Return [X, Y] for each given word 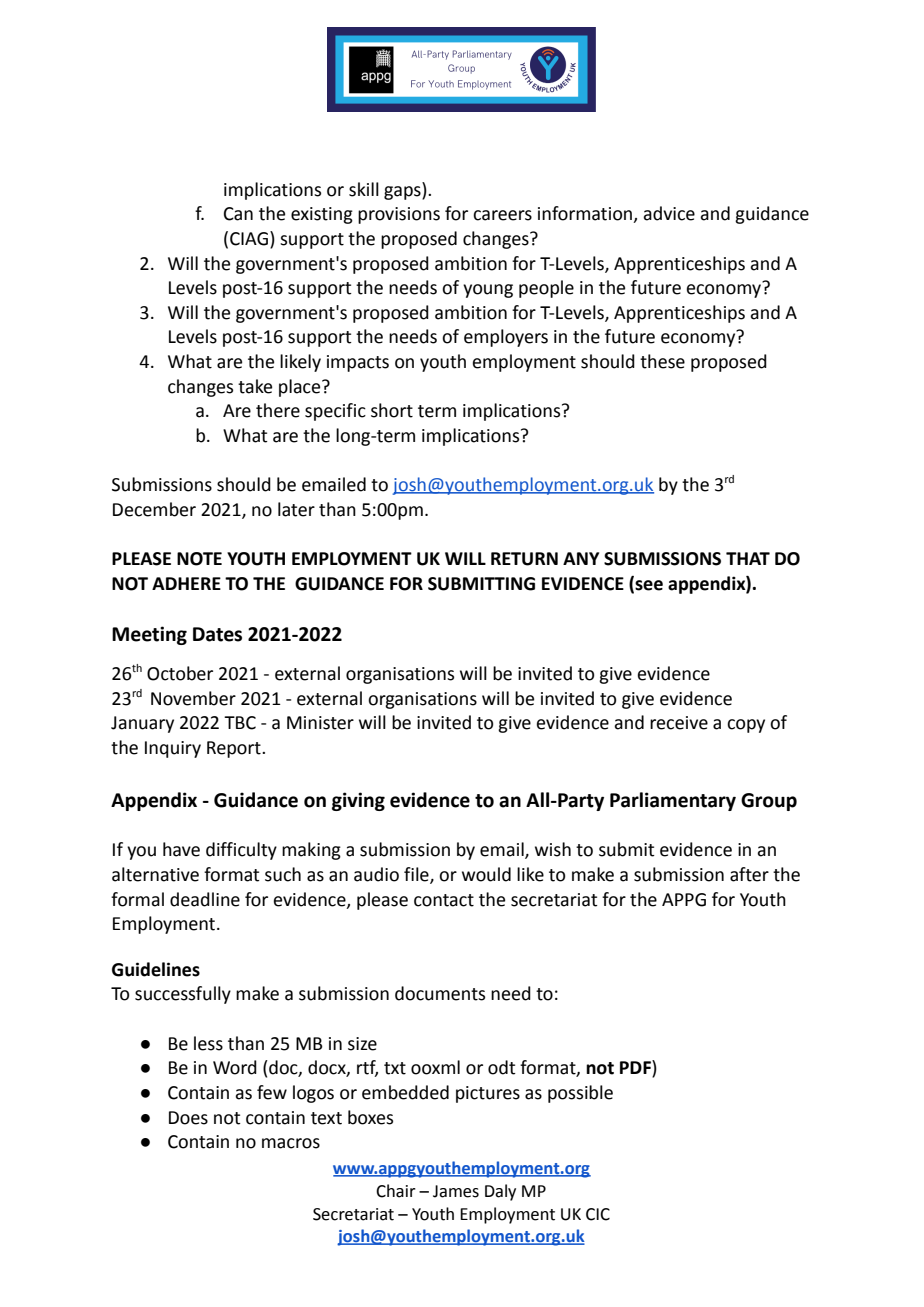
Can [238, 214]
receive [679, 723]
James [456, 1191]
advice [669, 213]
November [193, 698]
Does [188, 1118]
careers [502, 215]
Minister [320, 723]
